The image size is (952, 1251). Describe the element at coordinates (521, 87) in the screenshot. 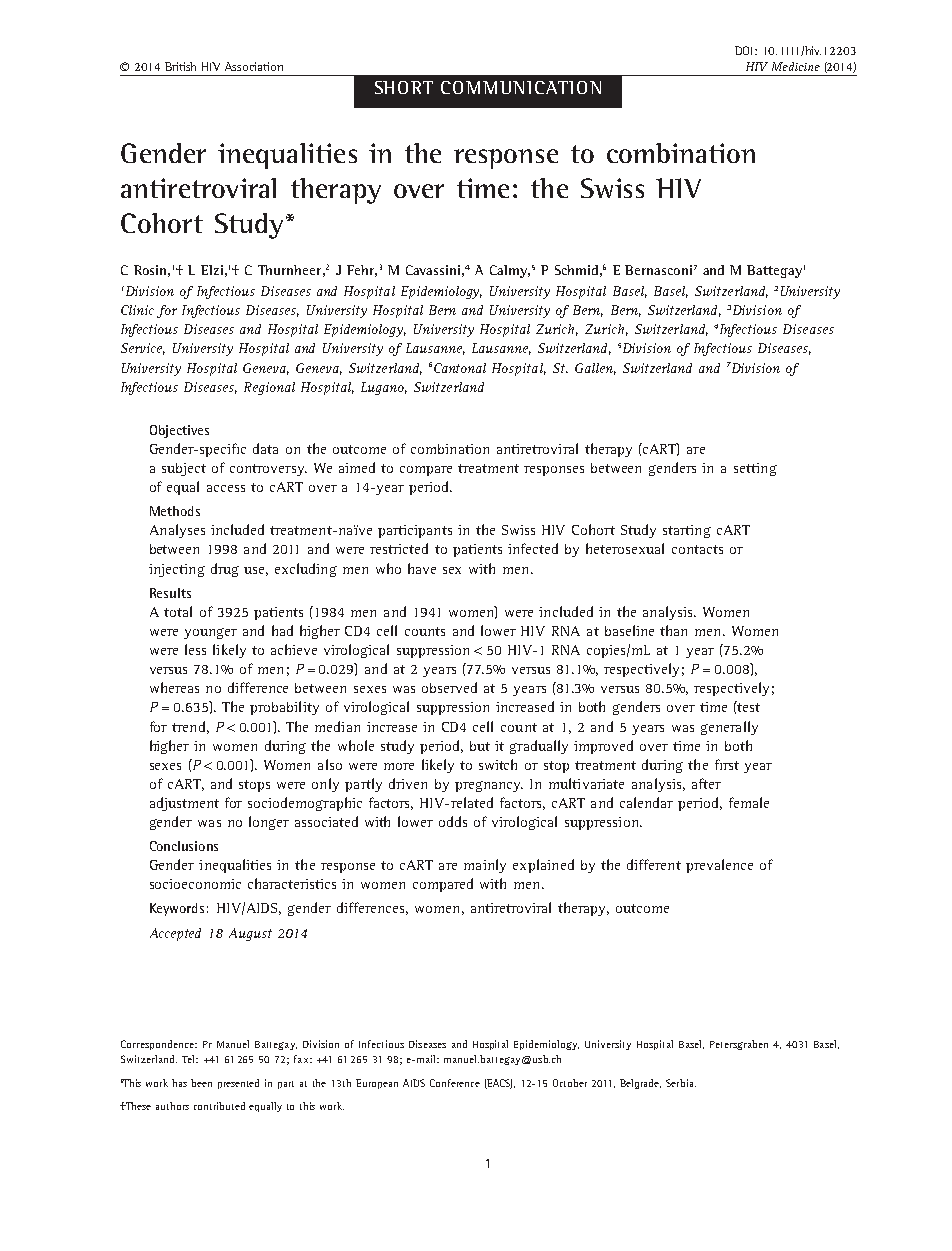

I see `COMMUNICATION` at that location.
